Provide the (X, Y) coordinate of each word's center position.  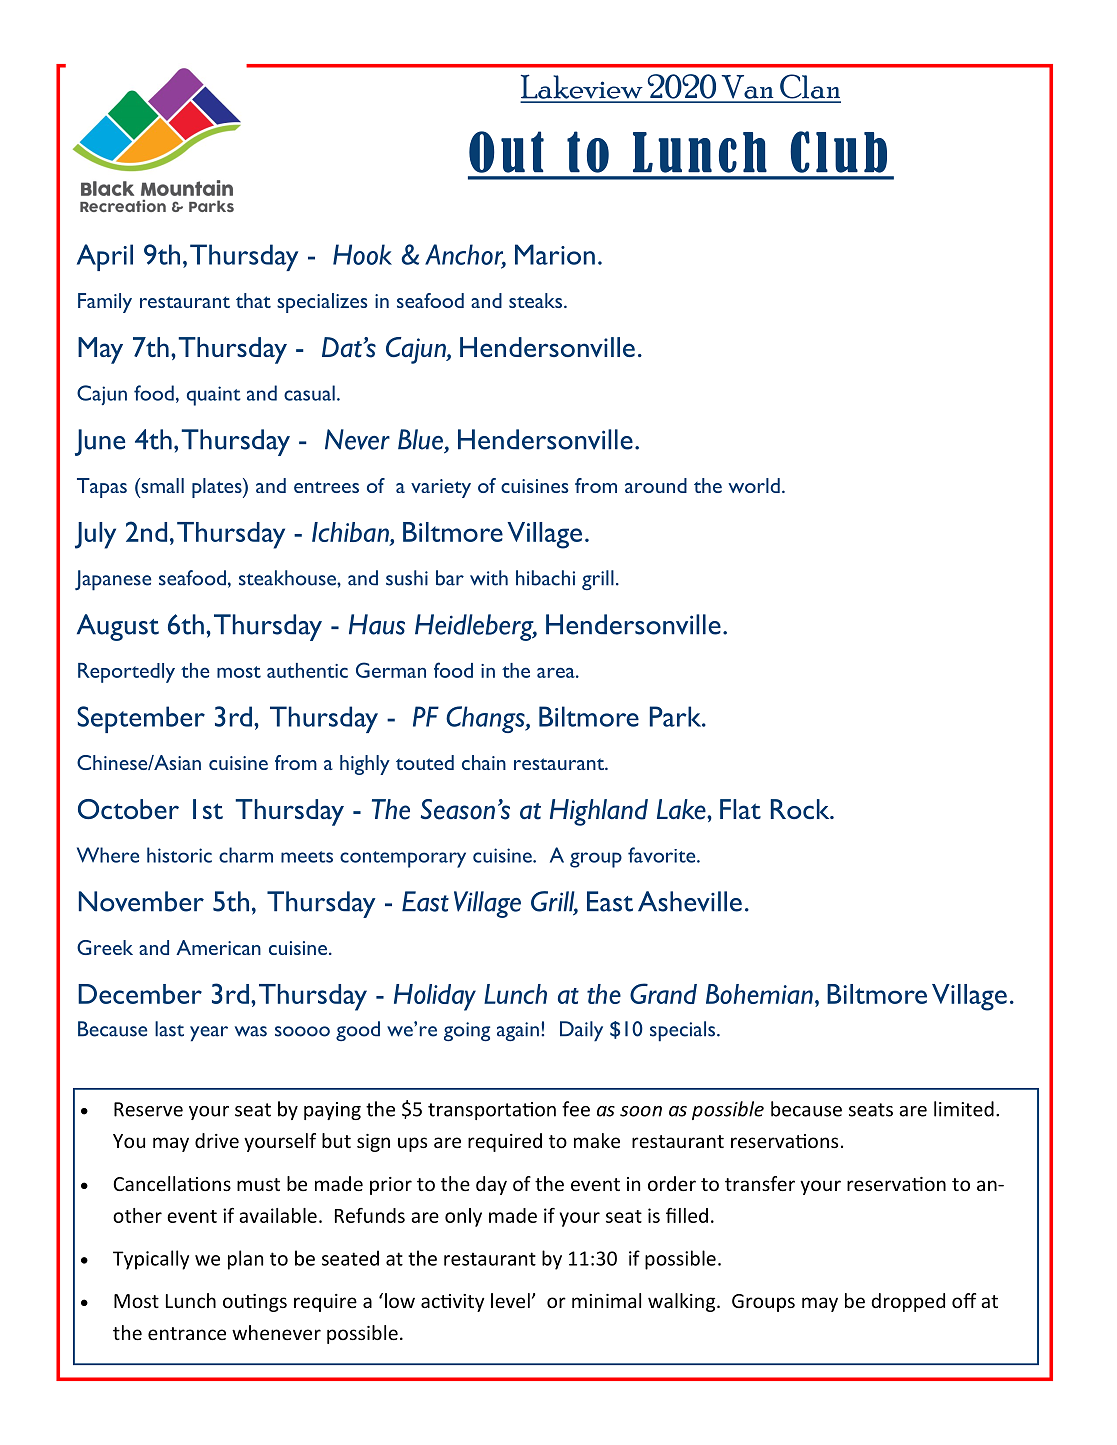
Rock (801, 809)
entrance (187, 1333)
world (754, 485)
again (518, 1031)
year (209, 1034)
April (105, 257)
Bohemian (759, 994)
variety (441, 488)
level (510, 1300)
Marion (555, 254)
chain (484, 762)
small (161, 485)
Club (838, 152)
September (141, 719)
